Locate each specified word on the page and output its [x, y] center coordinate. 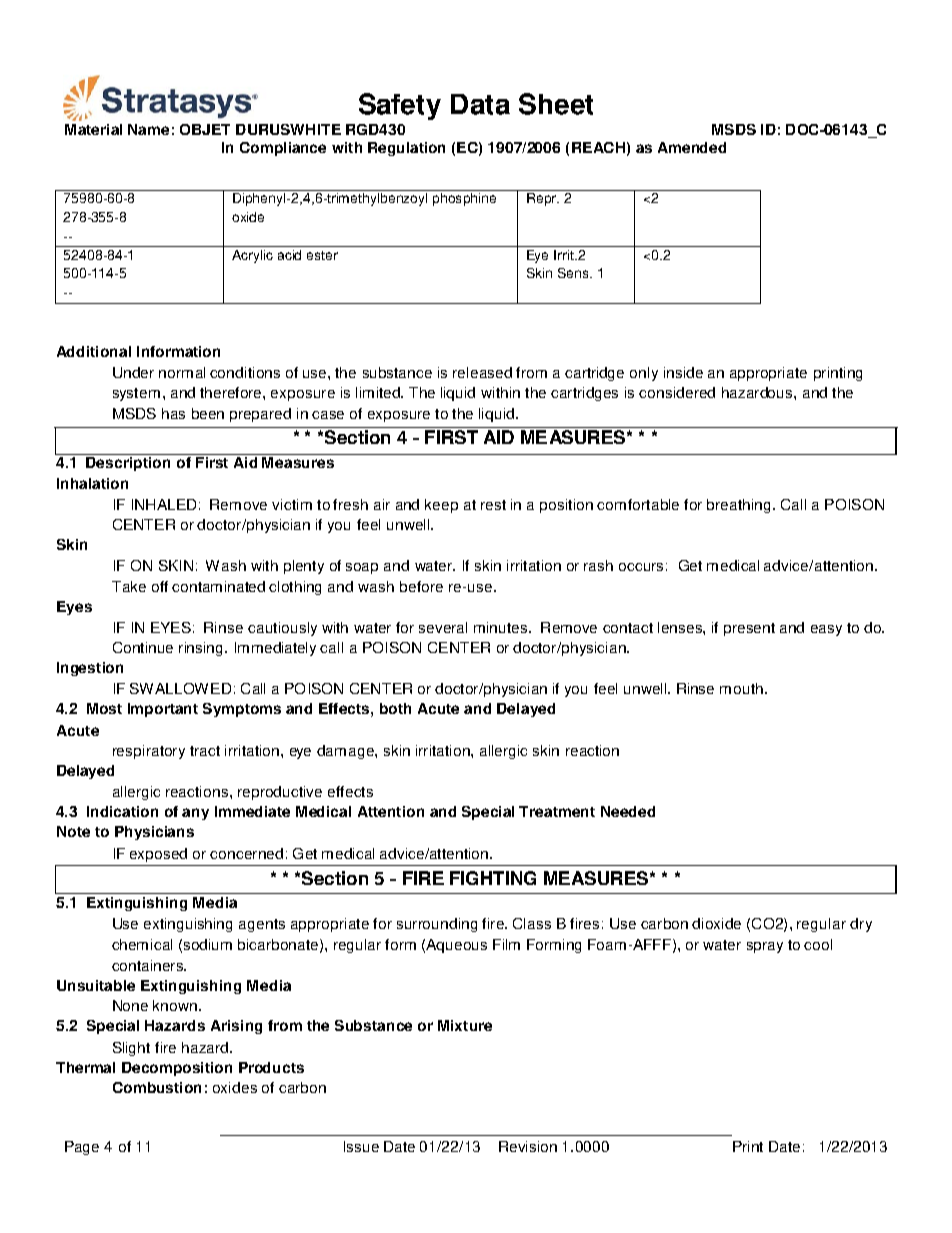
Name [148, 129]
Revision [528, 1146]
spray [765, 947]
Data [480, 104]
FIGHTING [493, 878]
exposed [158, 855]
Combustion [157, 1087]
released [482, 372]
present [749, 629]
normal [182, 372]
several [443, 627]
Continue [143, 647]
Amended [692, 147]
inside [683, 372]
